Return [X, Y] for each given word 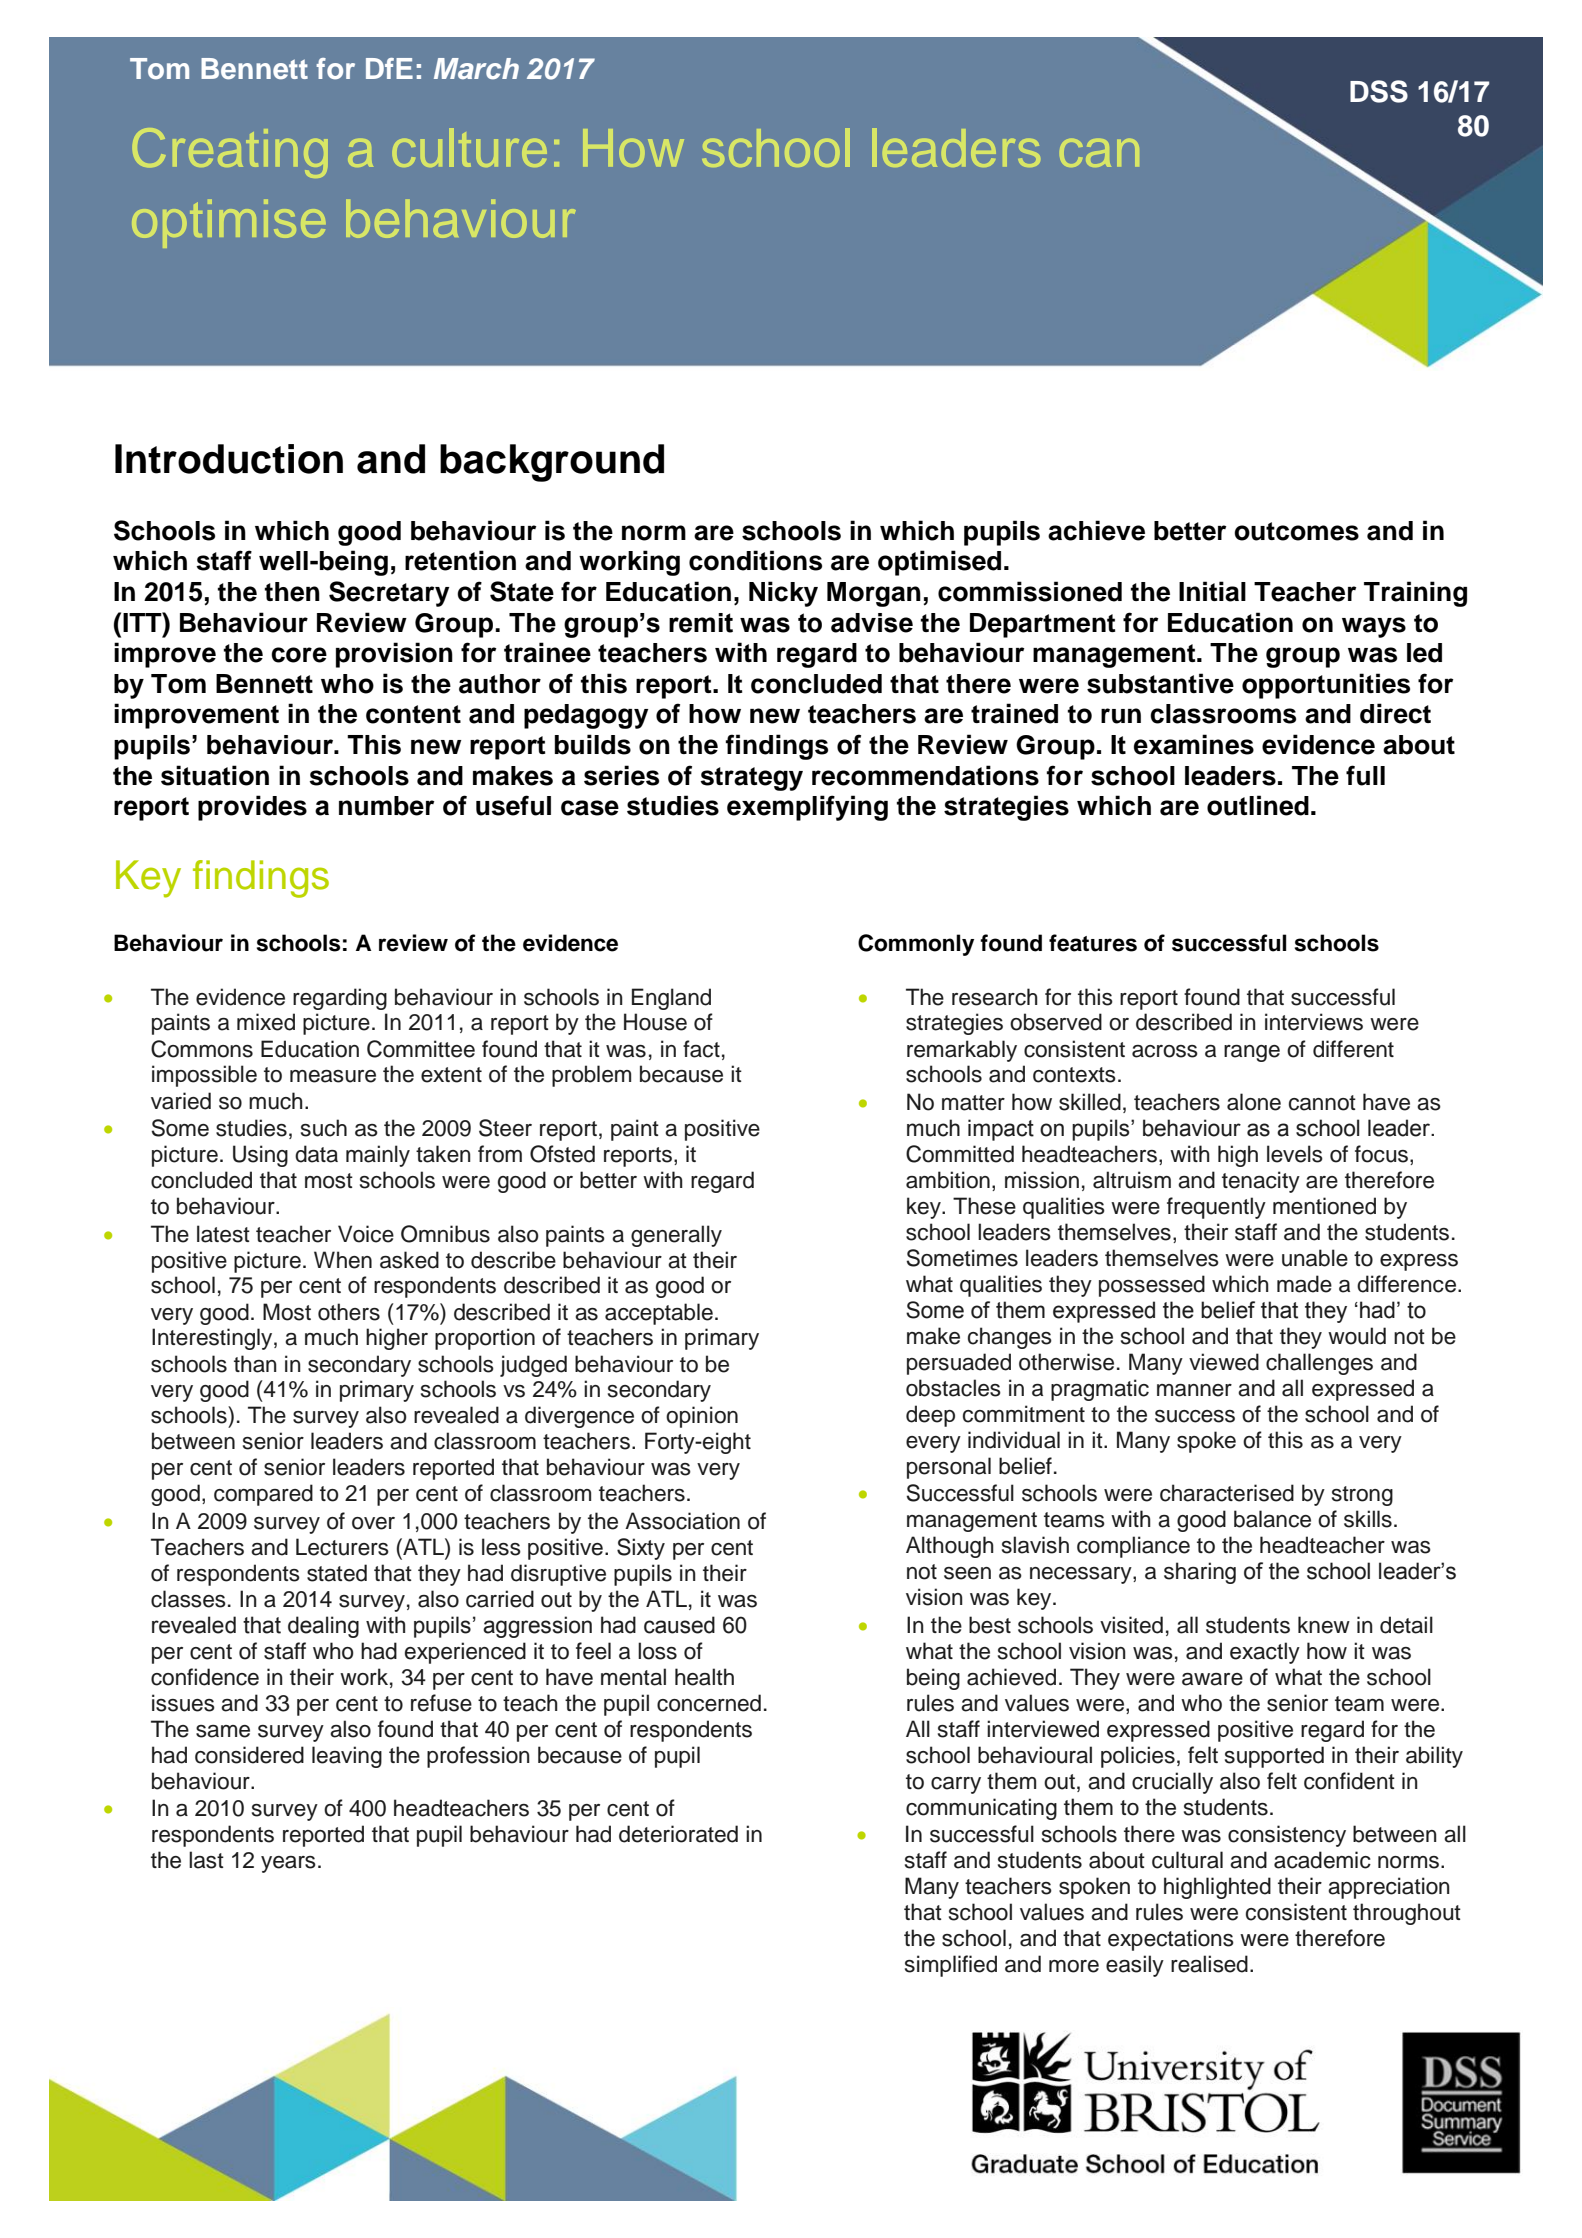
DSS [1379, 91]
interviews [1314, 1022]
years [288, 1864]
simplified [951, 1966]
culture [470, 147]
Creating [230, 153]
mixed [266, 1022]
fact [701, 1049]
